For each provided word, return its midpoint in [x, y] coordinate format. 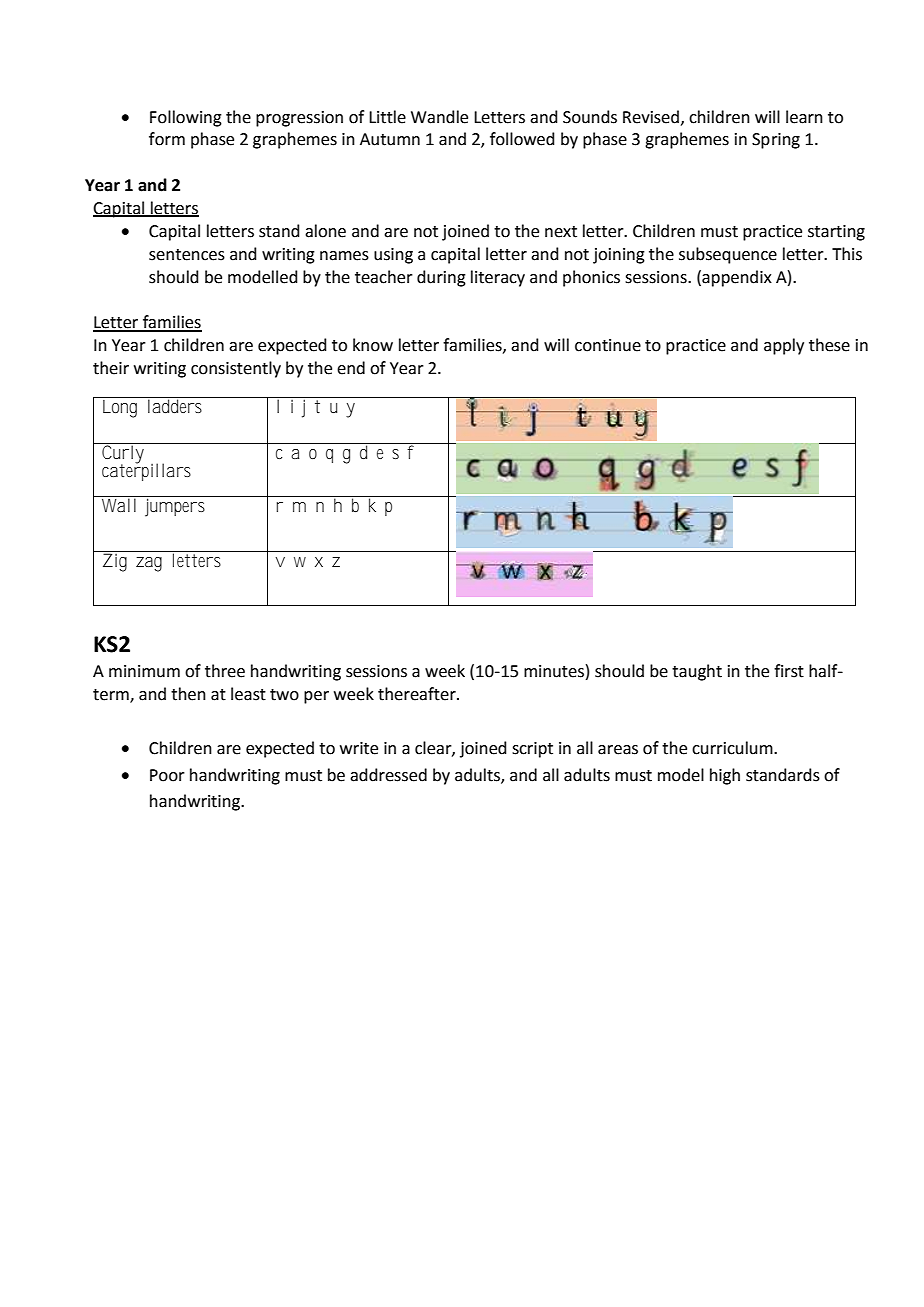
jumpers [175, 506]
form [167, 139]
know [373, 345]
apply [784, 346]
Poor [167, 775]
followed [522, 139]
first [789, 671]
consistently [236, 369]
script [532, 750]
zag [149, 564]
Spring [776, 141]
